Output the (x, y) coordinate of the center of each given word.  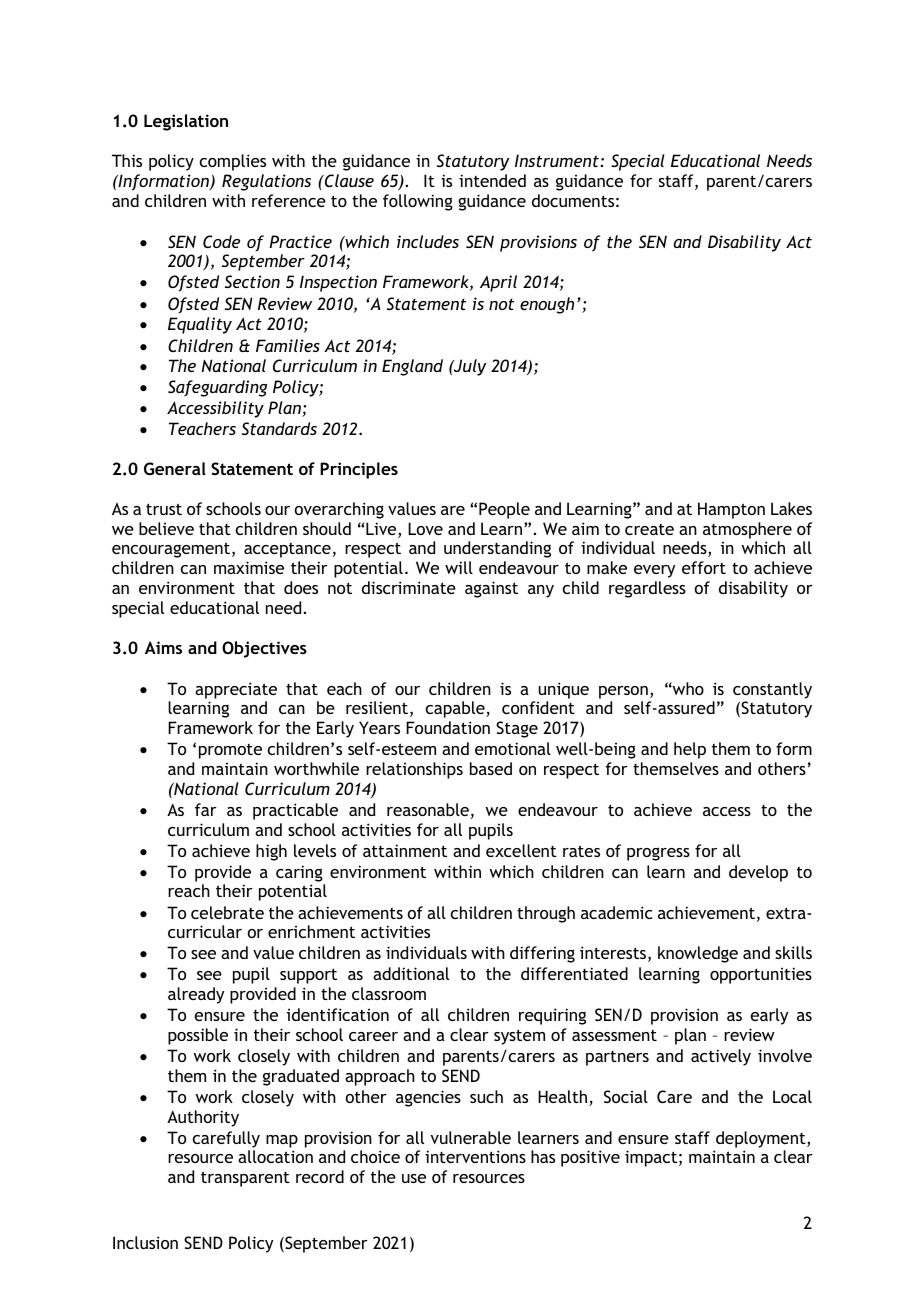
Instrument (557, 160)
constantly (772, 690)
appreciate (236, 690)
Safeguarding (217, 388)
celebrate (227, 912)
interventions (475, 1156)
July (469, 367)
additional (411, 973)
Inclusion (145, 1242)
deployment (762, 1139)
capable (456, 709)
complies (233, 162)
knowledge (698, 954)
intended (492, 180)
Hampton (731, 510)
